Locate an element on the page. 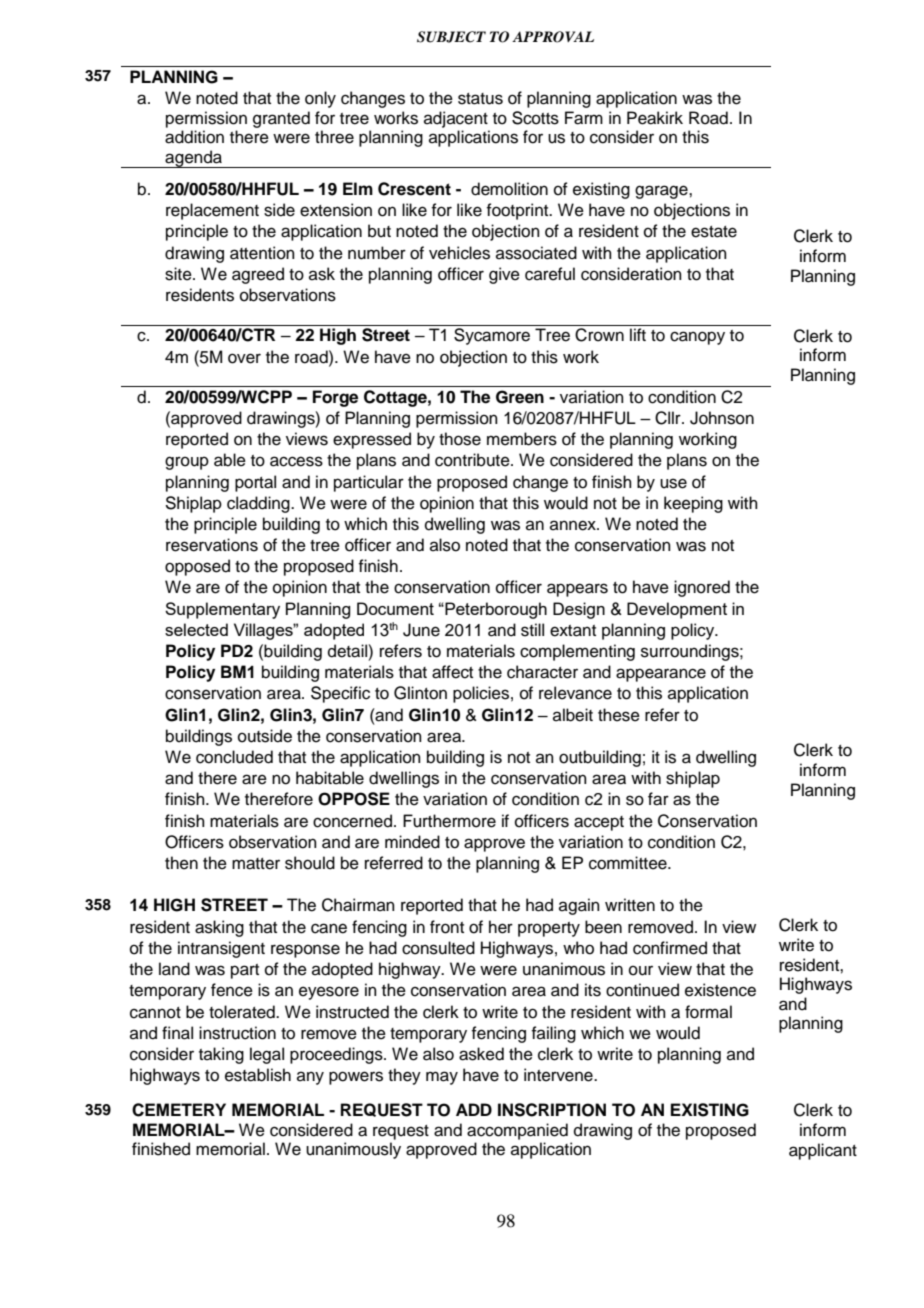  accompanied is located at coordinates (517, 1131).
